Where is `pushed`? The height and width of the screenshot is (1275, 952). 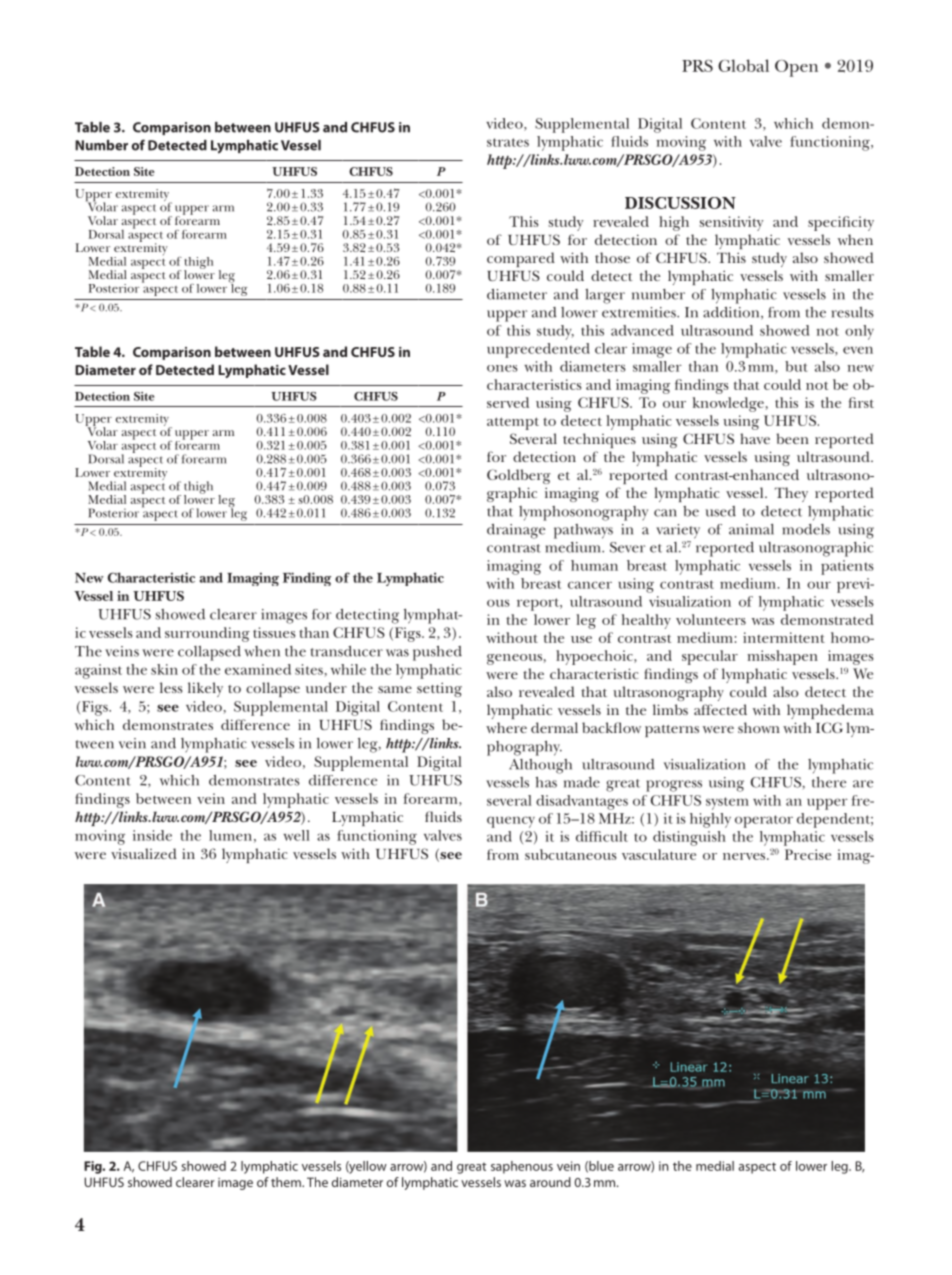
pushed is located at coordinates (437, 653).
